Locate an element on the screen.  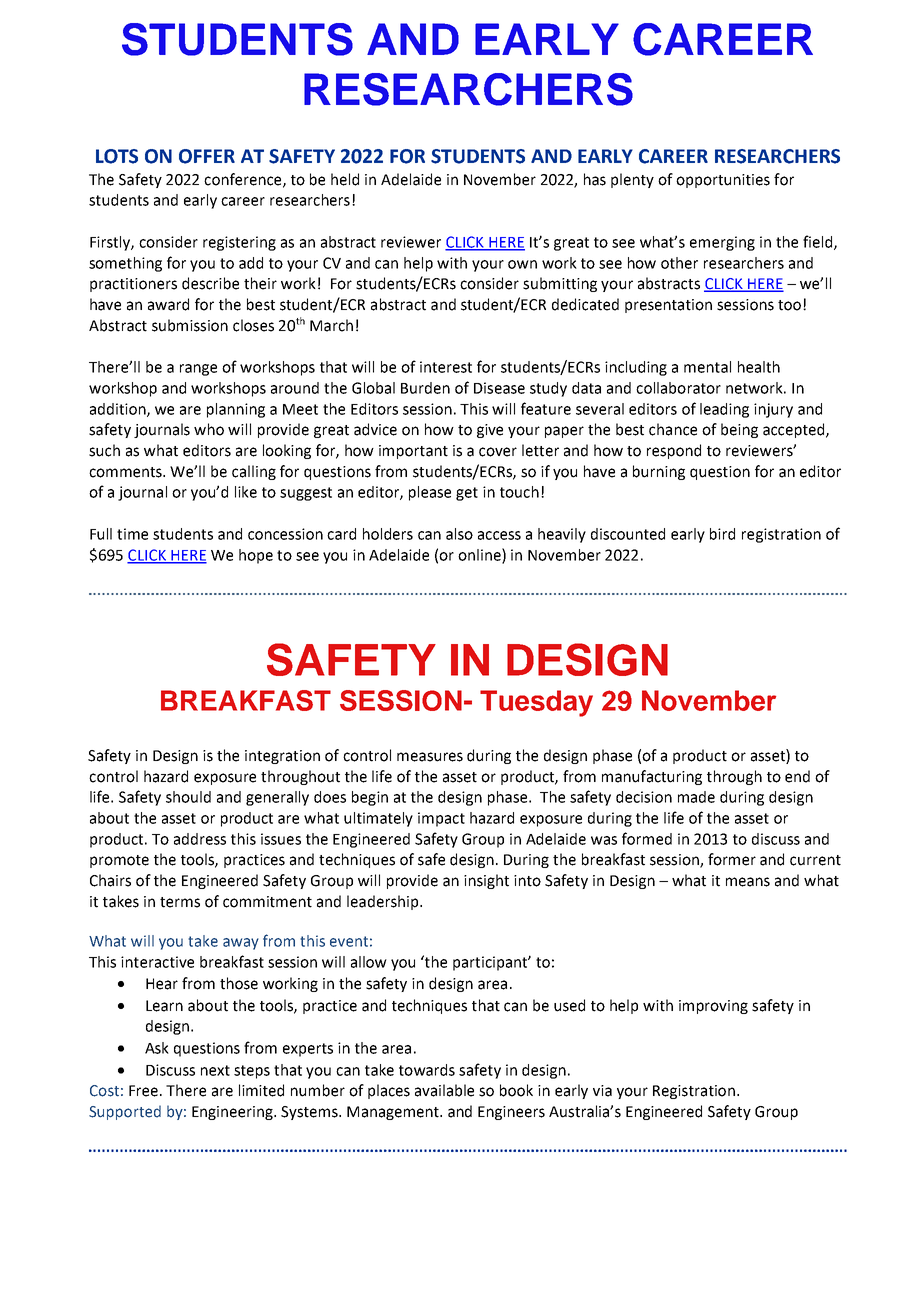
next is located at coordinates (215, 1070).
